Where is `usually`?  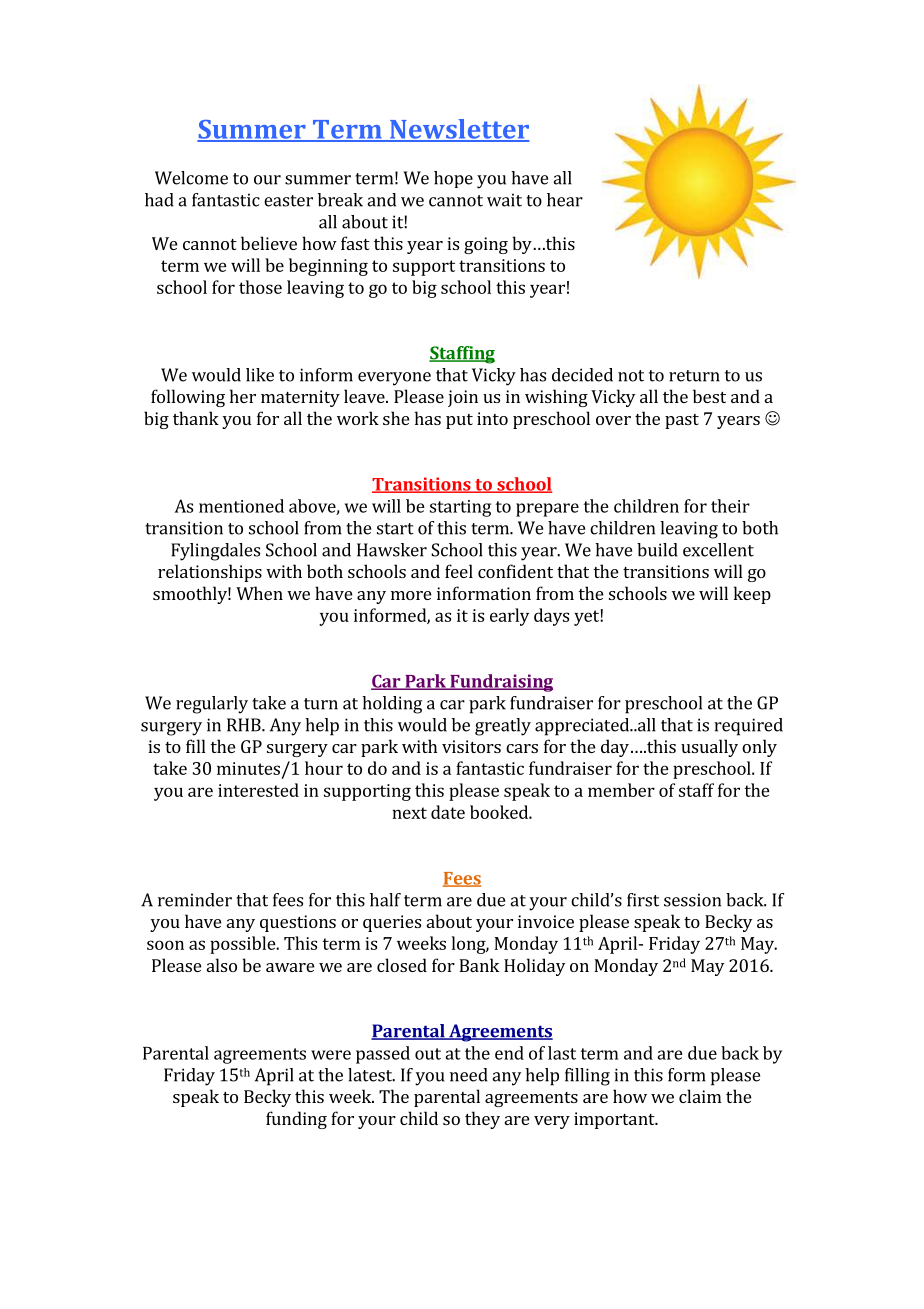
usually is located at coordinates (709, 748).
